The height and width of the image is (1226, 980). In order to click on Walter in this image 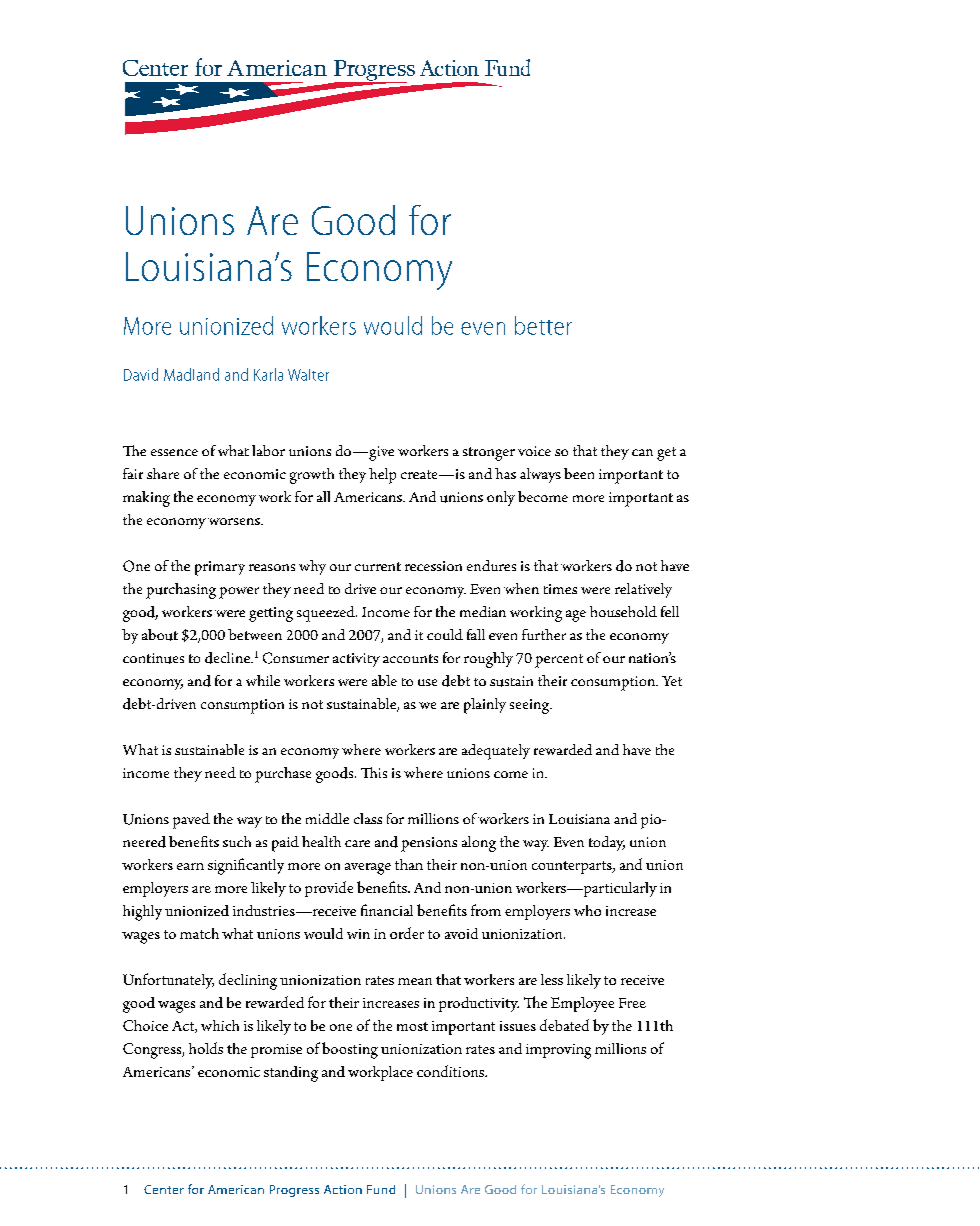, I will do `click(308, 375)`.
